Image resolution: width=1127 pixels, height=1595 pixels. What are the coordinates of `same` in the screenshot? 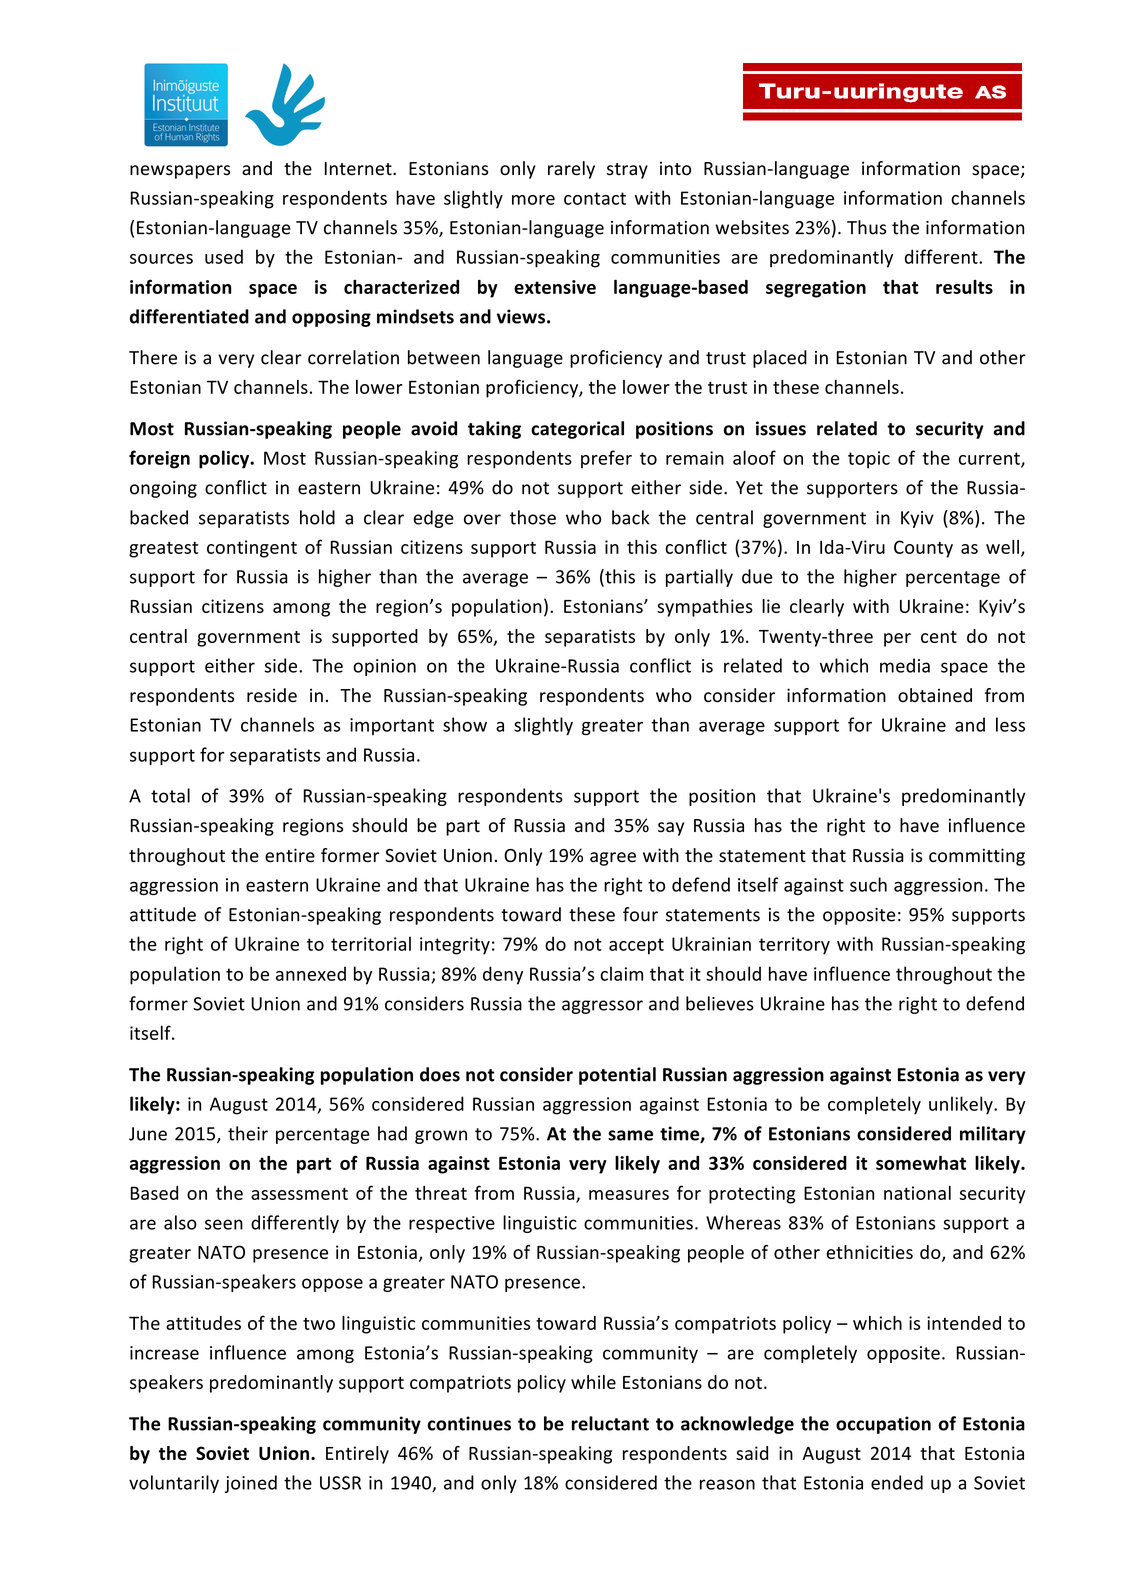 It's located at (630, 1135).
